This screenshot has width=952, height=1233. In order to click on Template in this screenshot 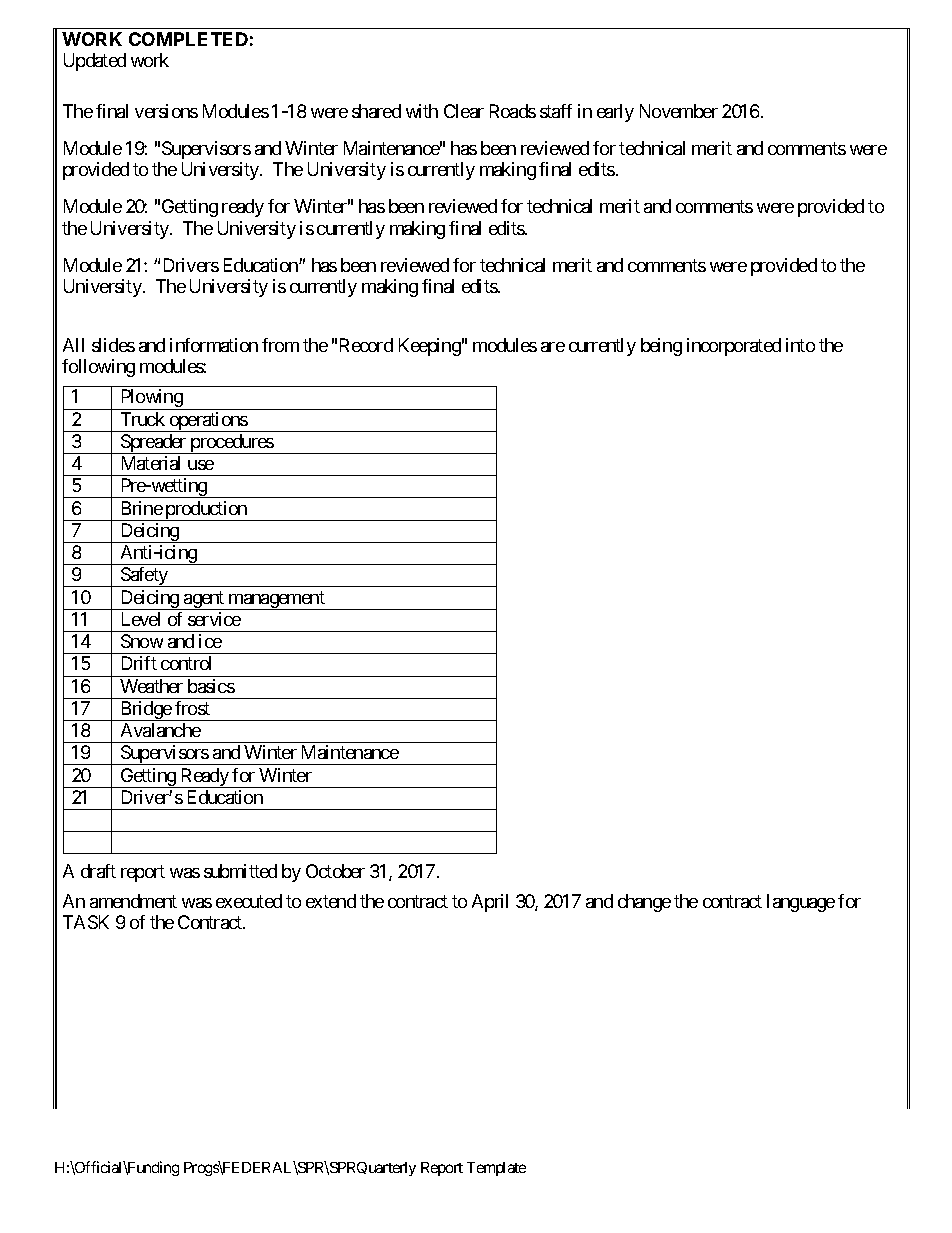, I will do `click(496, 1169)`.
